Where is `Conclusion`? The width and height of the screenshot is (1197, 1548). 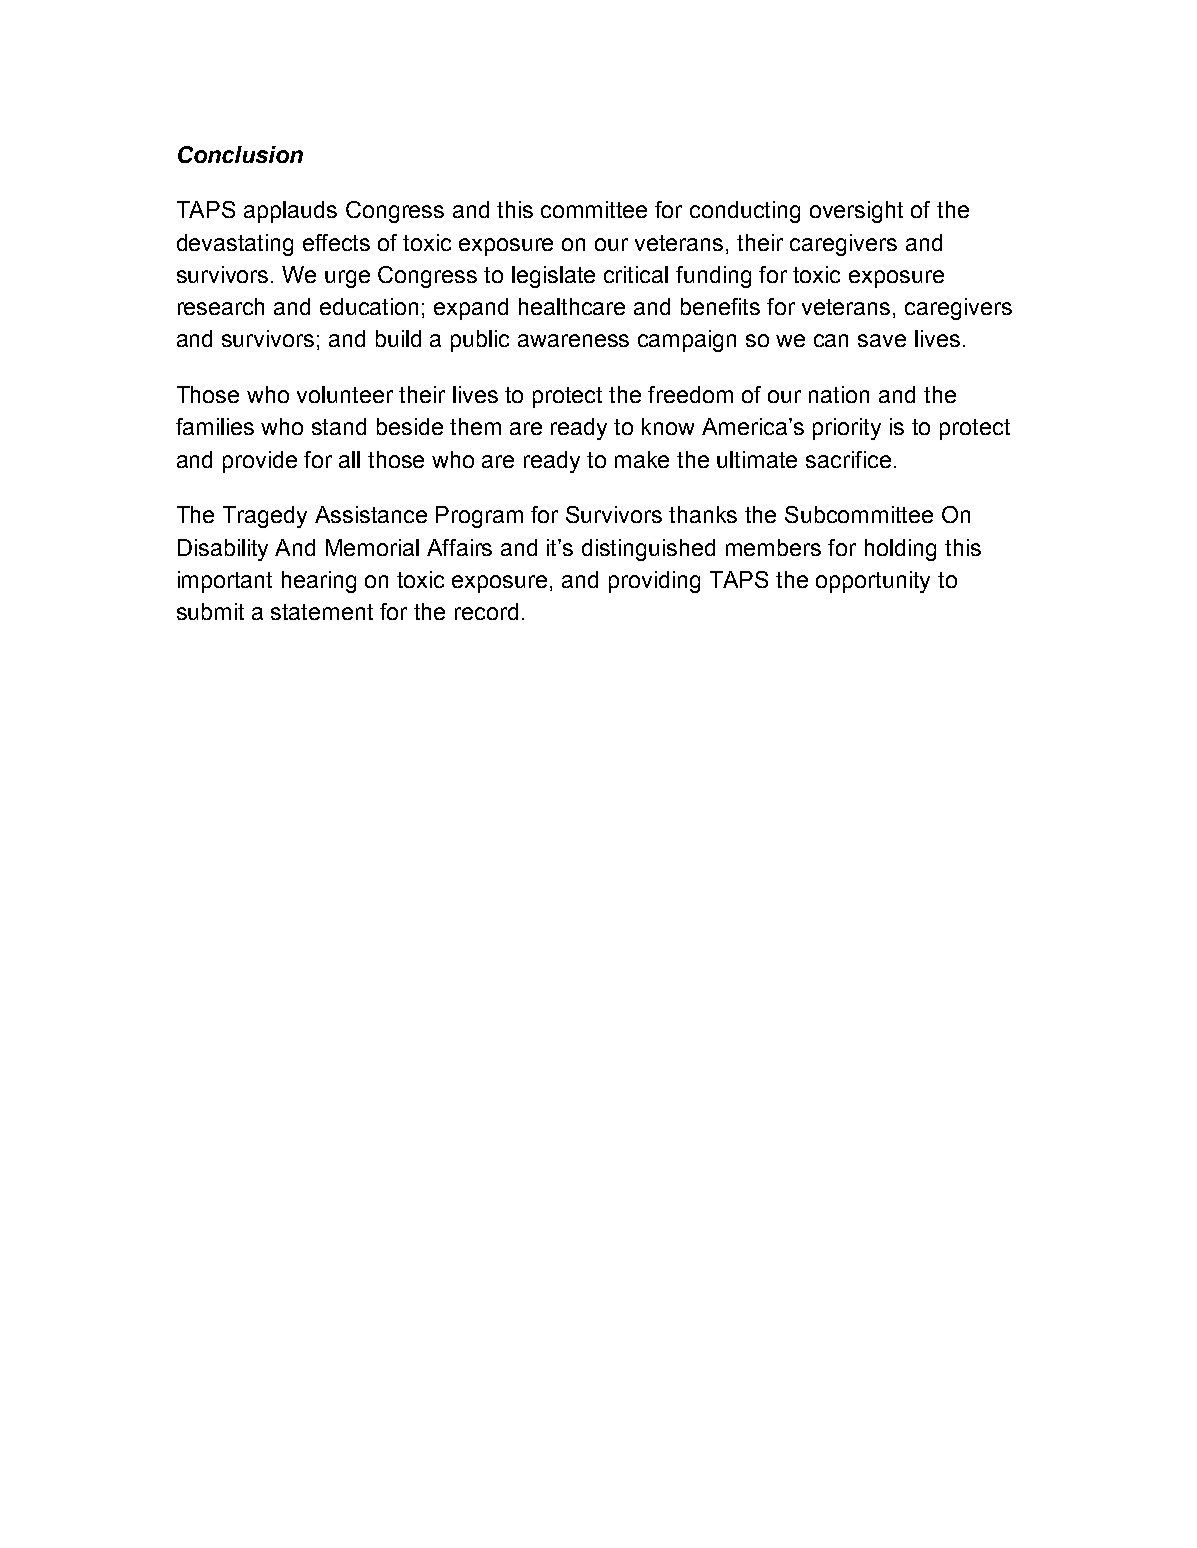 Conclusion is located at coordinates (240, 154).
